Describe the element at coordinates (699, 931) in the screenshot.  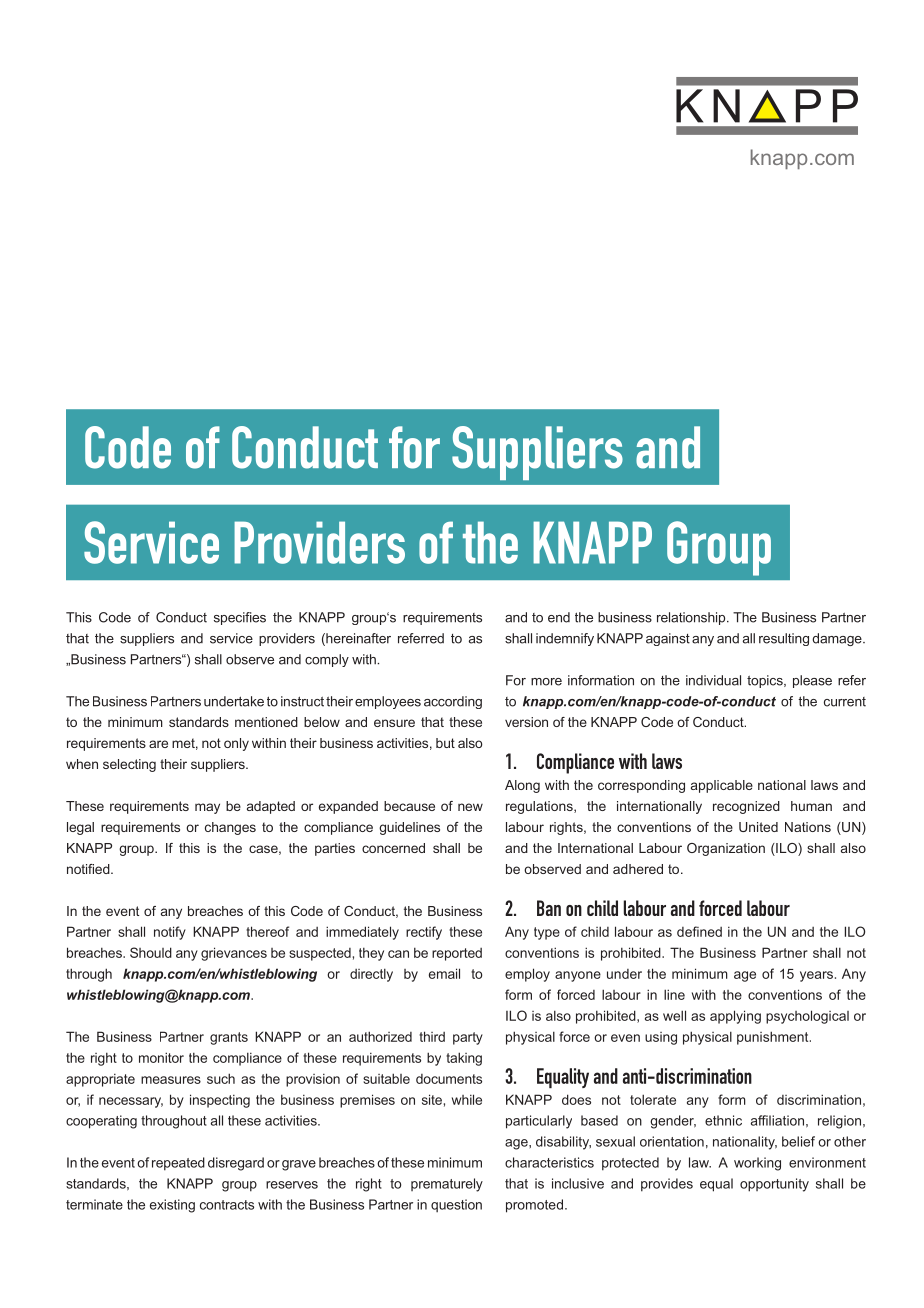
I see `defined` at that location.
